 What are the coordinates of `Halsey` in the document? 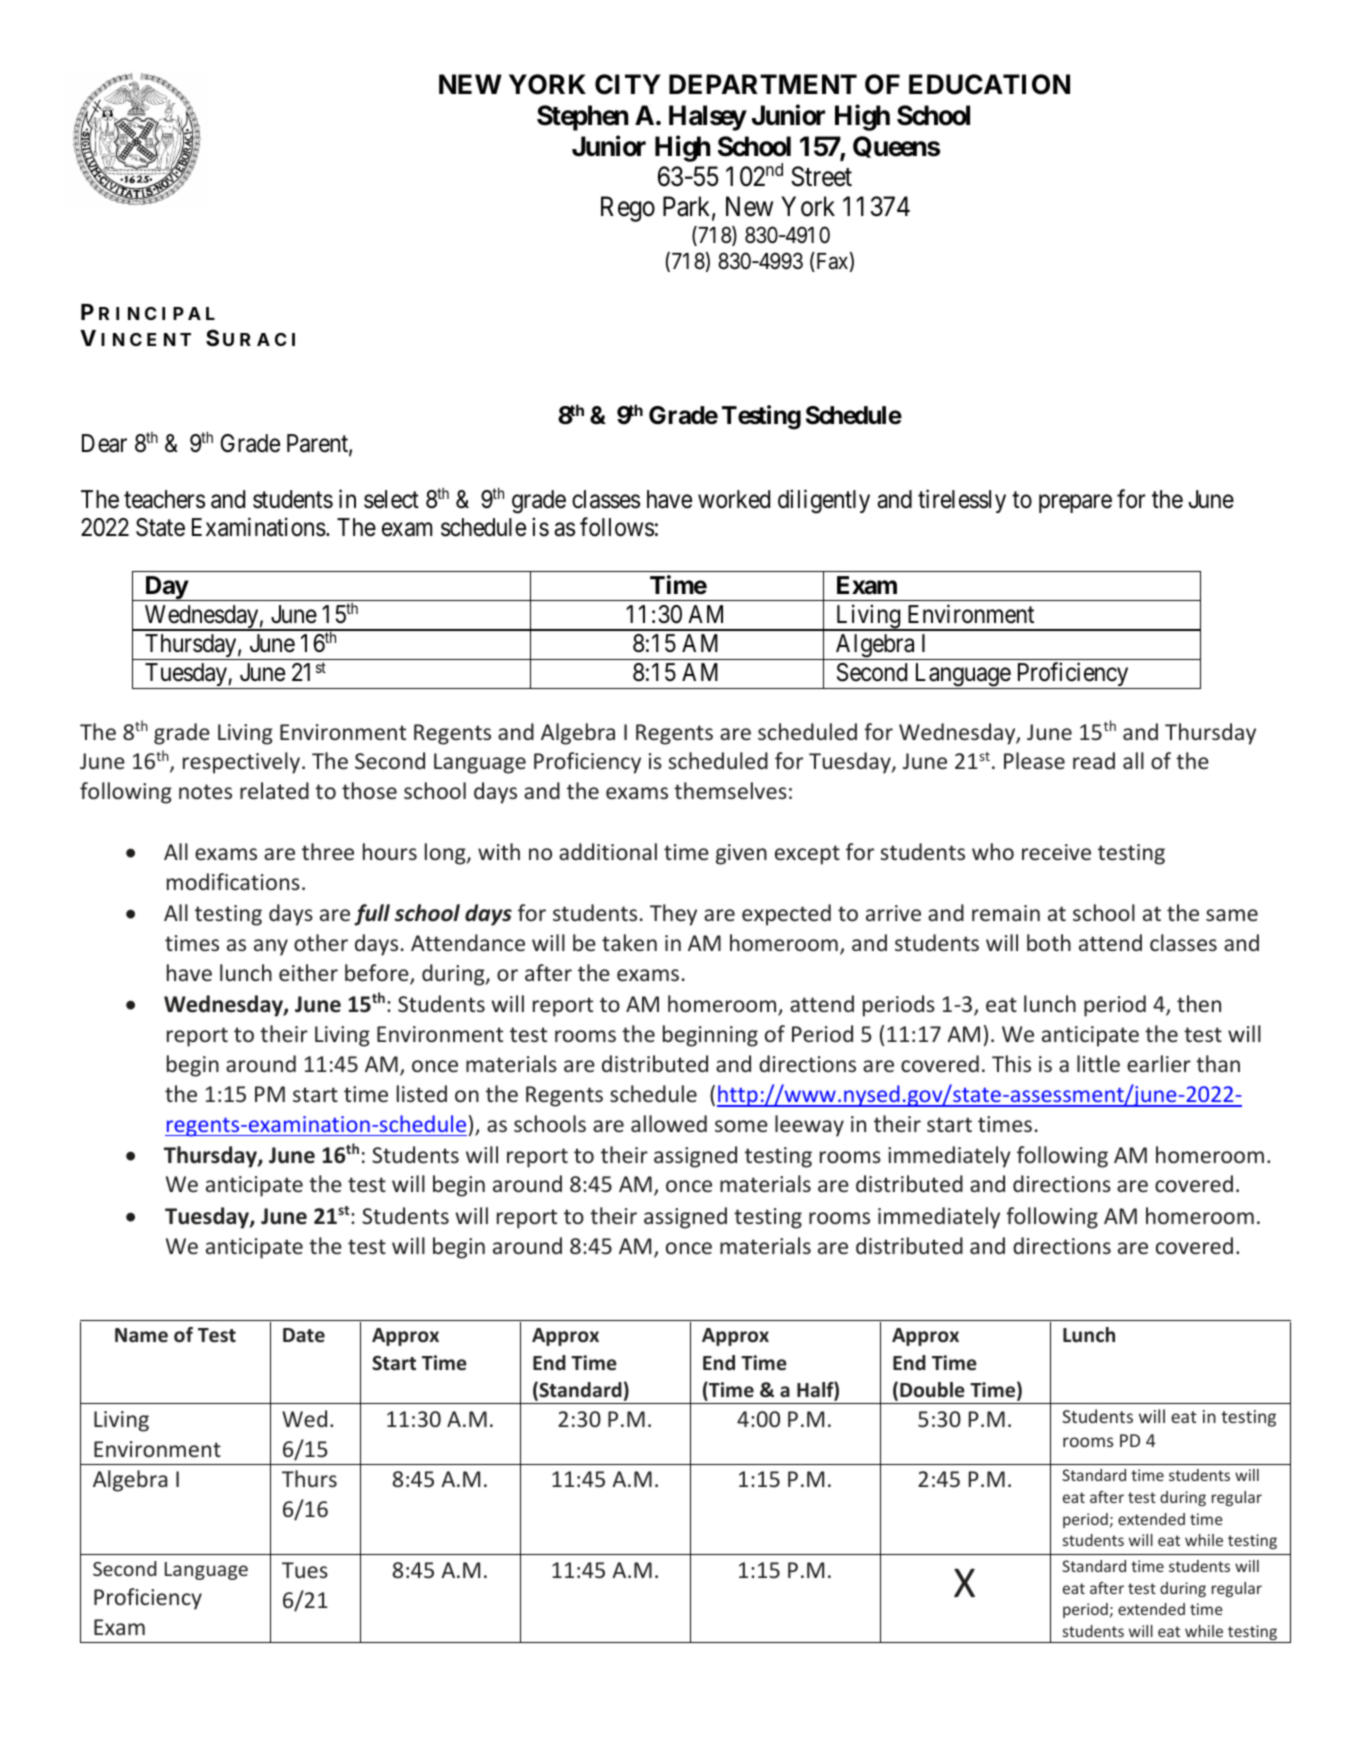 It's located at (707, 118).
